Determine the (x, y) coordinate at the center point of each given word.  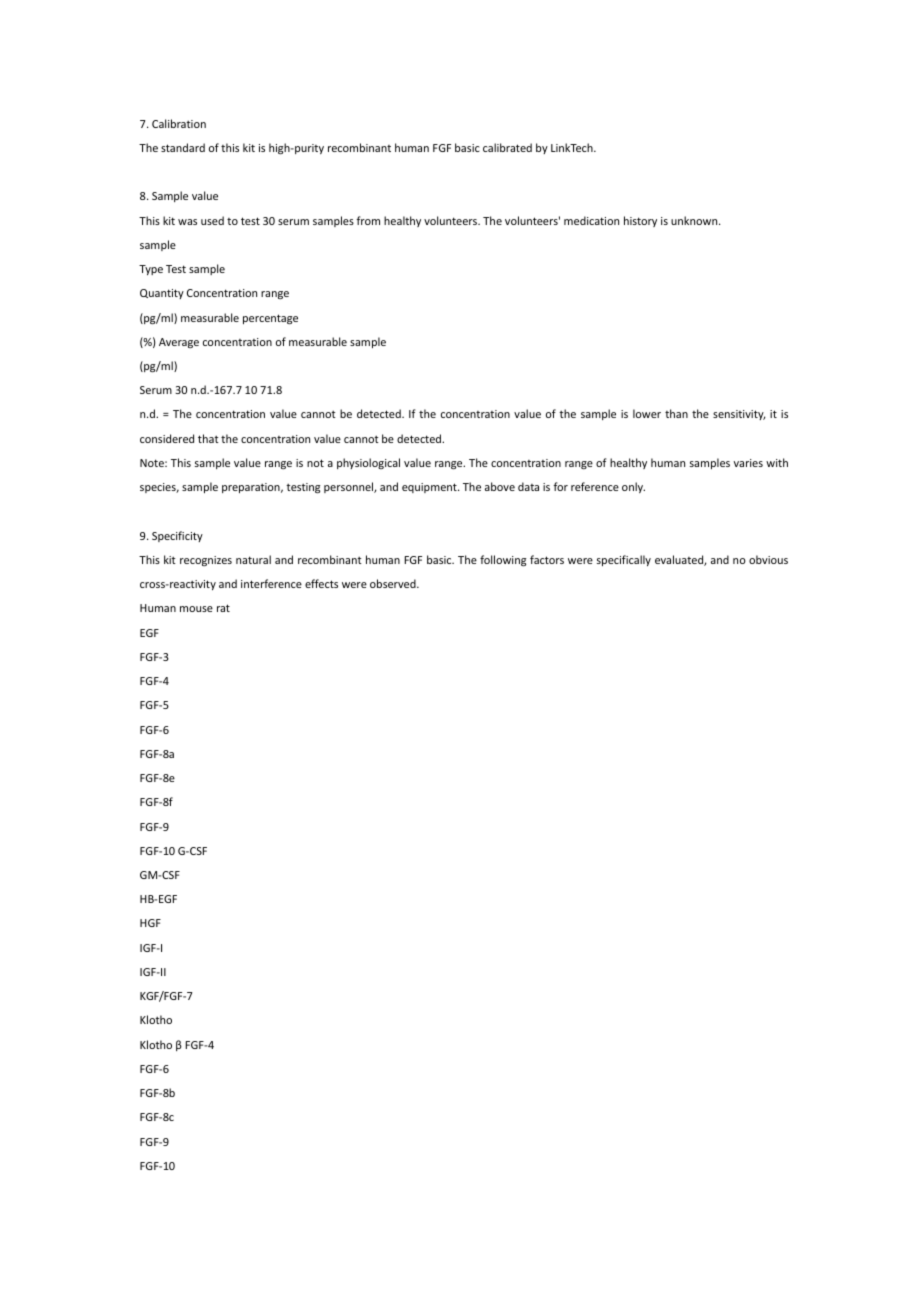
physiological (368, 463)
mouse (196, 609)
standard (183, 147)
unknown (695, 220)
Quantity (162, 294)
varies (748, 463)
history (640, 221)
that (208, 438)
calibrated (507, 147)
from (368, 220)
